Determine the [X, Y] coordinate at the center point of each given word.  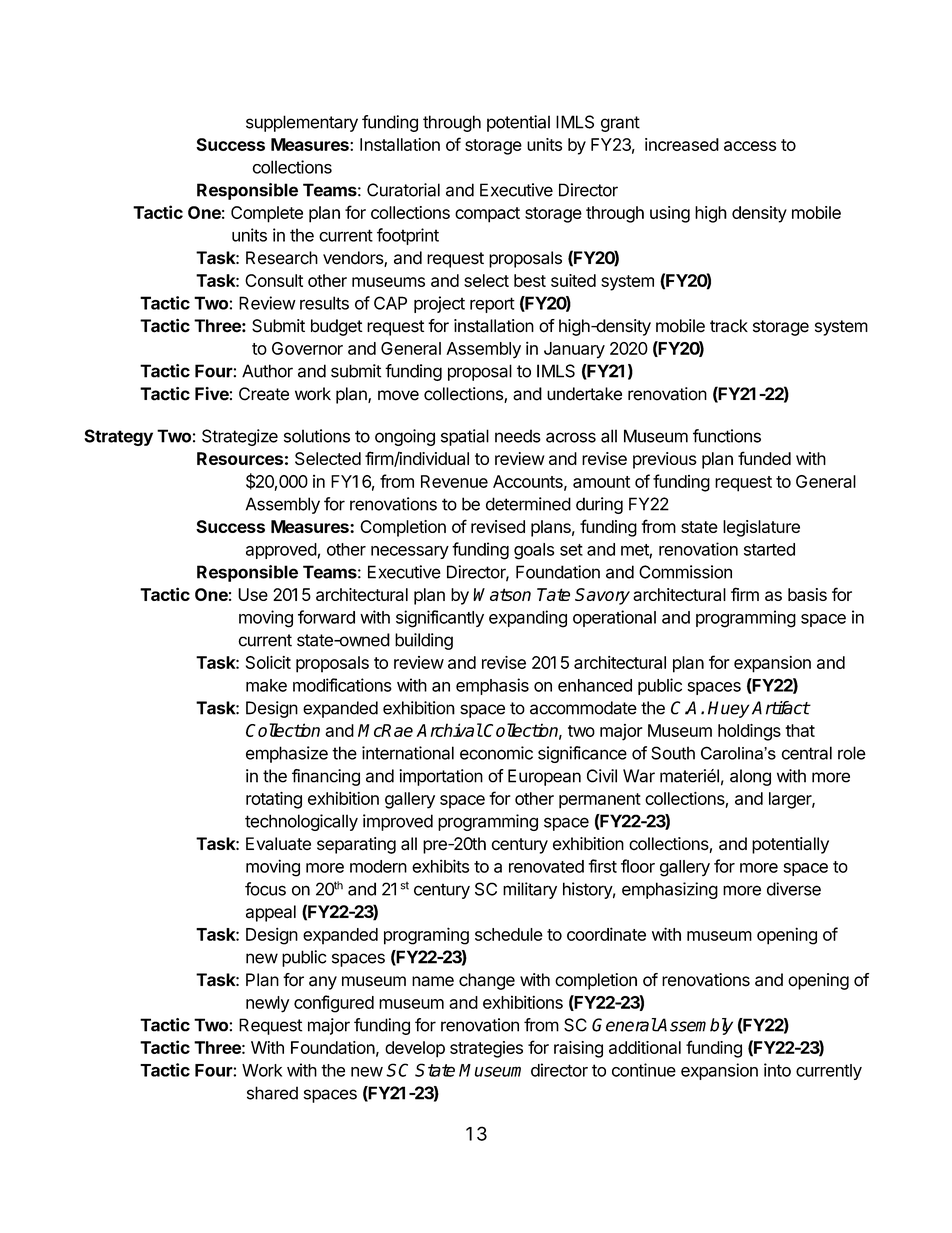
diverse [794, 889]
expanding [528, 619]
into [777, 1070]
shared [272, 1093]
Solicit [268, 662]
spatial [465, 437]
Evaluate [278, 844]
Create [264, 394]
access [750, 146]
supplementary [302, 123]
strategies [486, 1049]
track [729, 326]
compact [487, 215]
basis [807, 594]
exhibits [440, 866]
